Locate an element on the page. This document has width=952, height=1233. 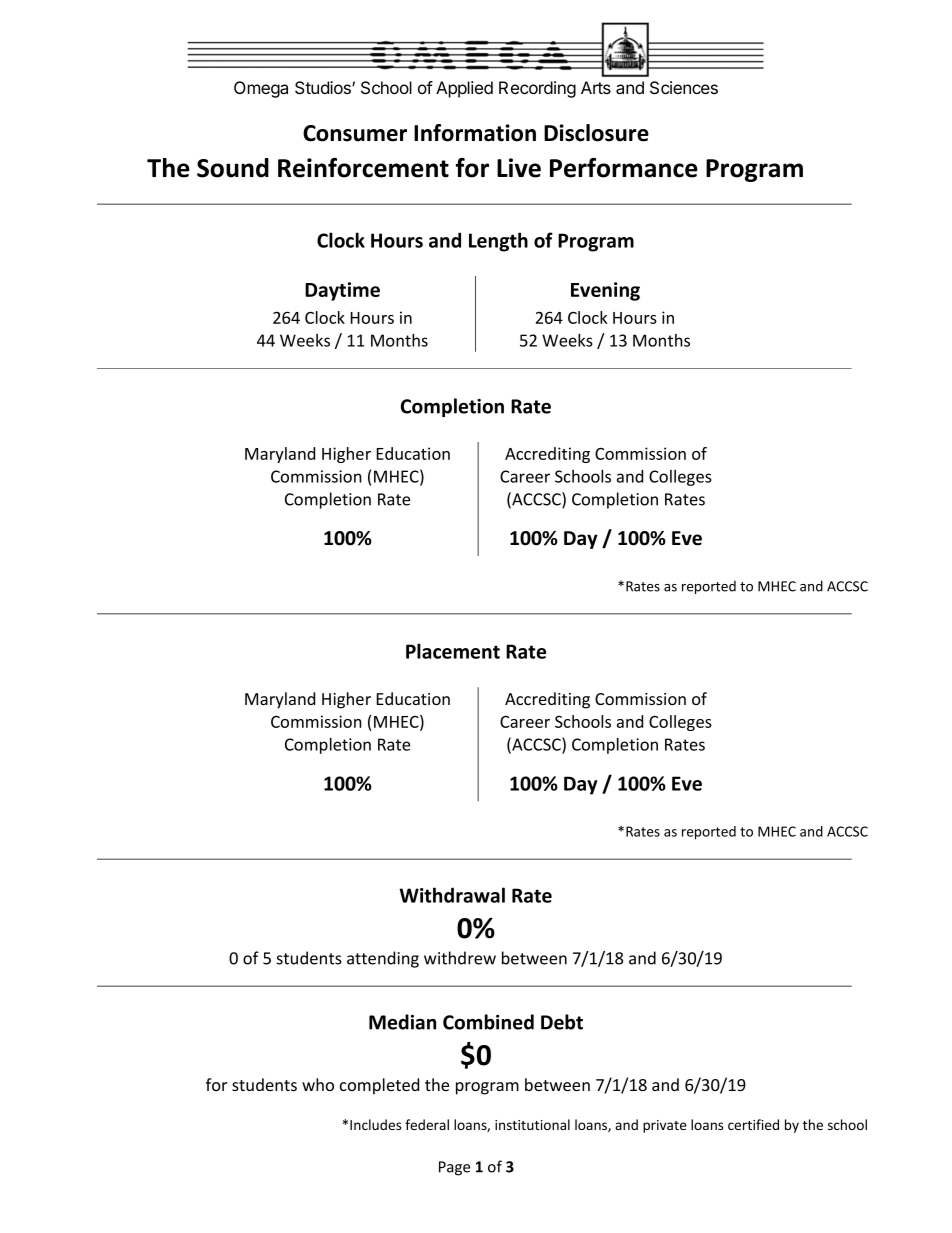
Studios is located at coordinates (324, 88).
